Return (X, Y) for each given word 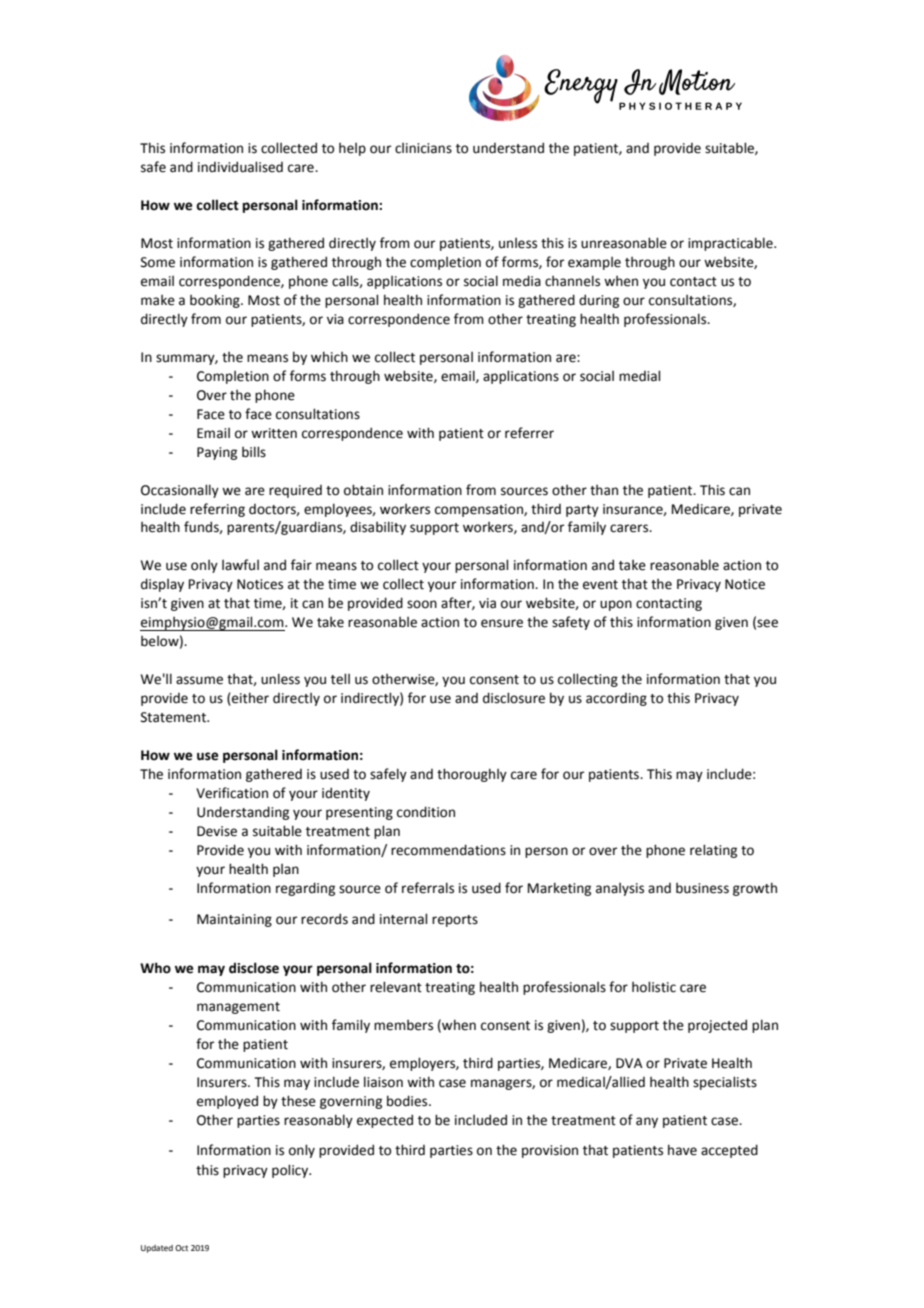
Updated (157, 1249)
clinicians (423, 148)
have (682, 1150)
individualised (240, 167)
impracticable (731, 244)
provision (550, 1151)
